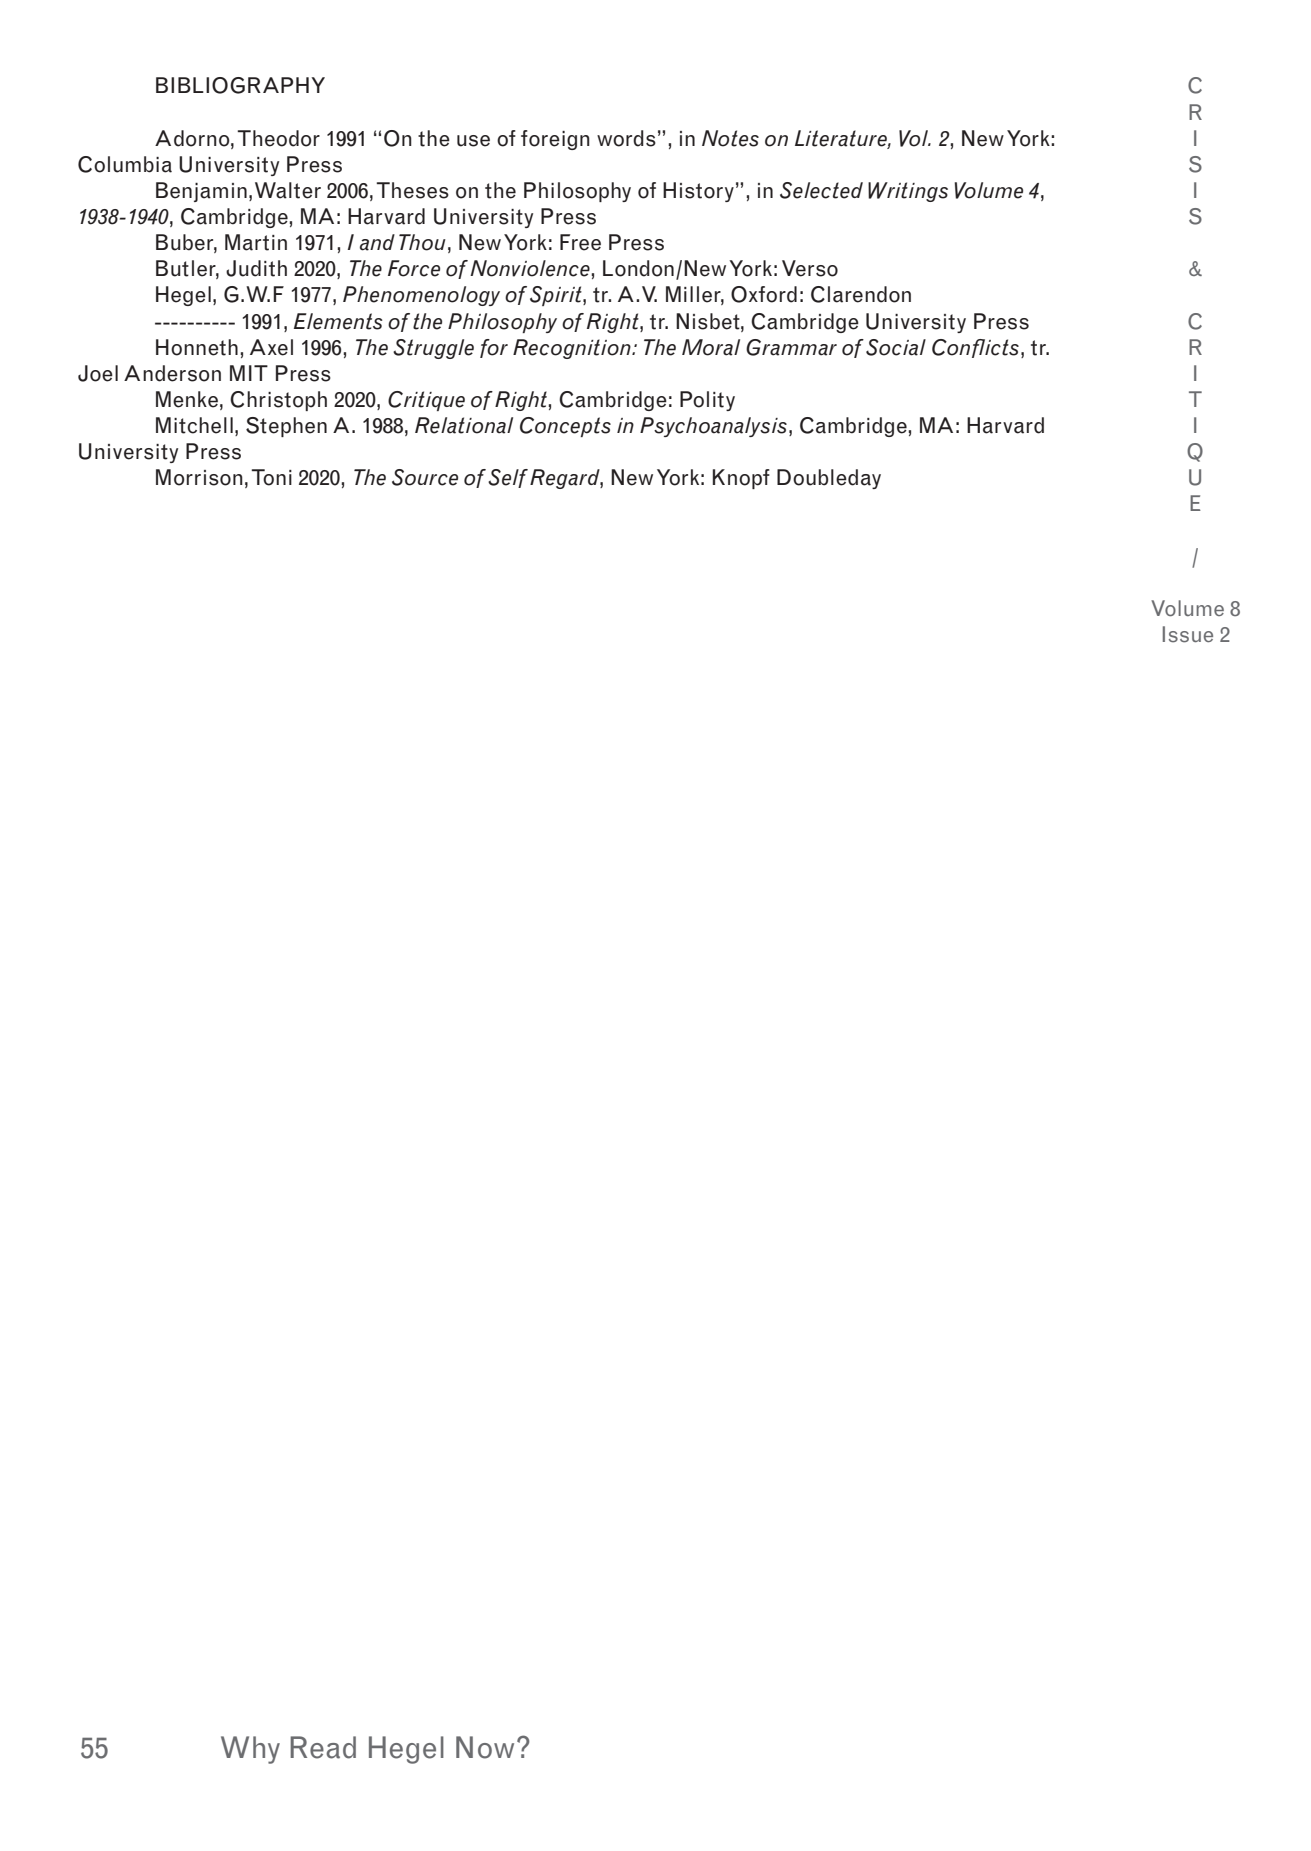  What do you see at coordinates (250, 1750) in the page?
I see `Why` at bounding box center [250, 1750].
